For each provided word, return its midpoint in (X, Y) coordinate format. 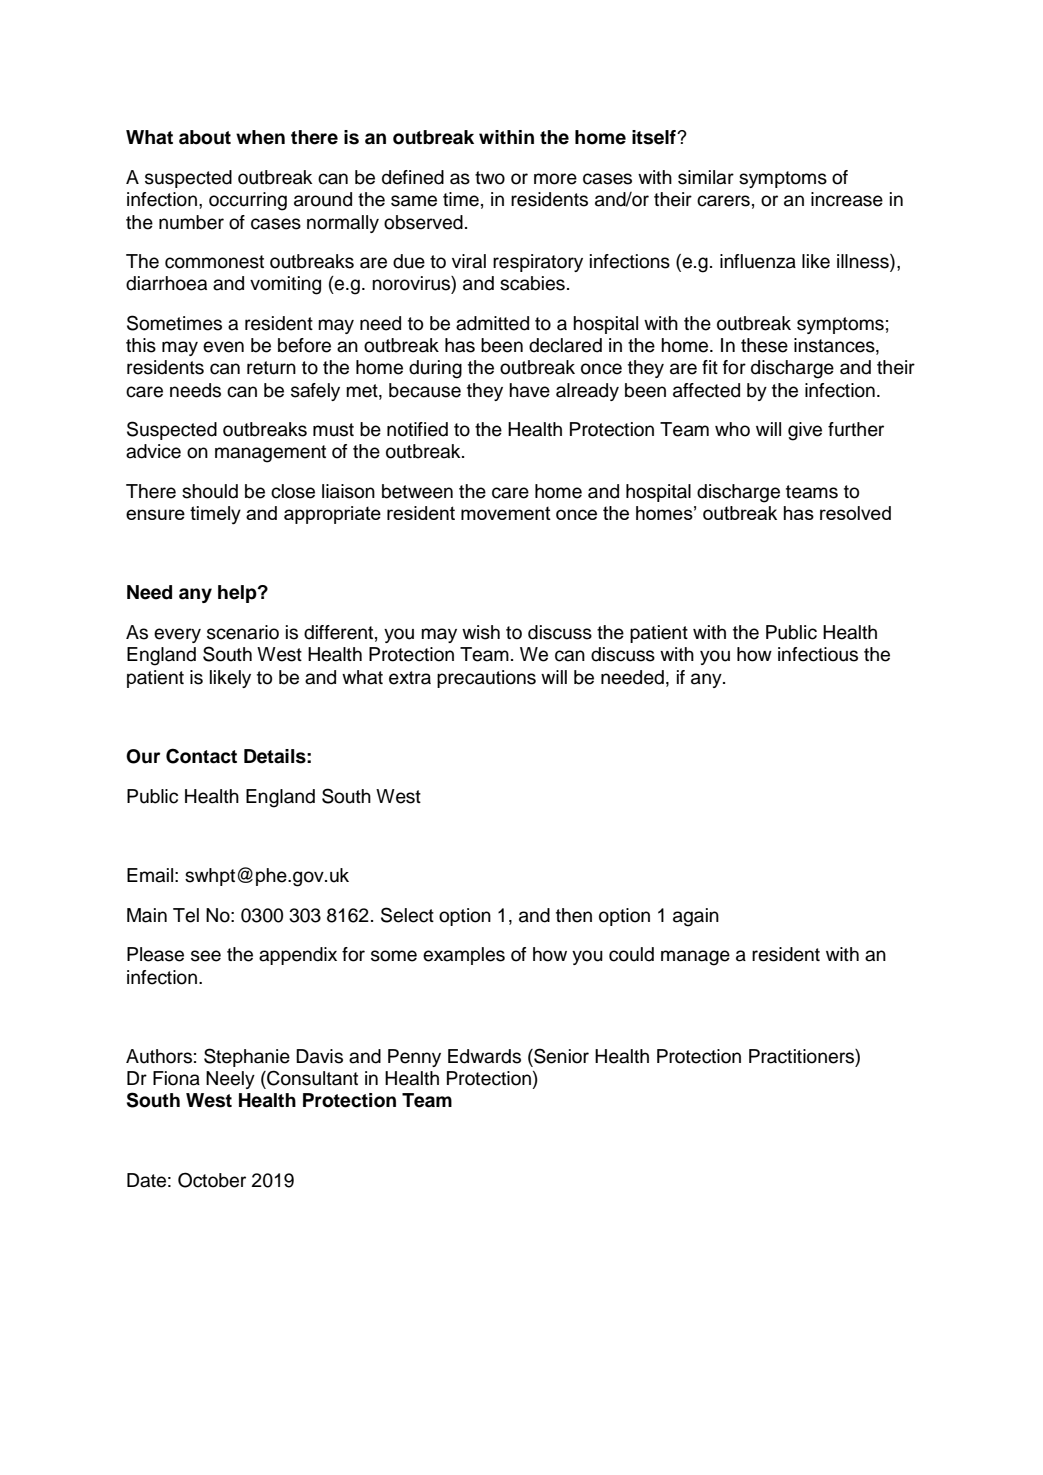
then (574, 915)
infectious (818, 654)
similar (706, 177)
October (212, 1180)
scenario (243, 632)
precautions (486, 679)
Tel (186, 915)
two (490, 178)
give (805, 431)
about (205, 137)
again (696, 917)
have (529, 390)
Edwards (484, 1056)
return (271, 368)
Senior (560, 1056)
